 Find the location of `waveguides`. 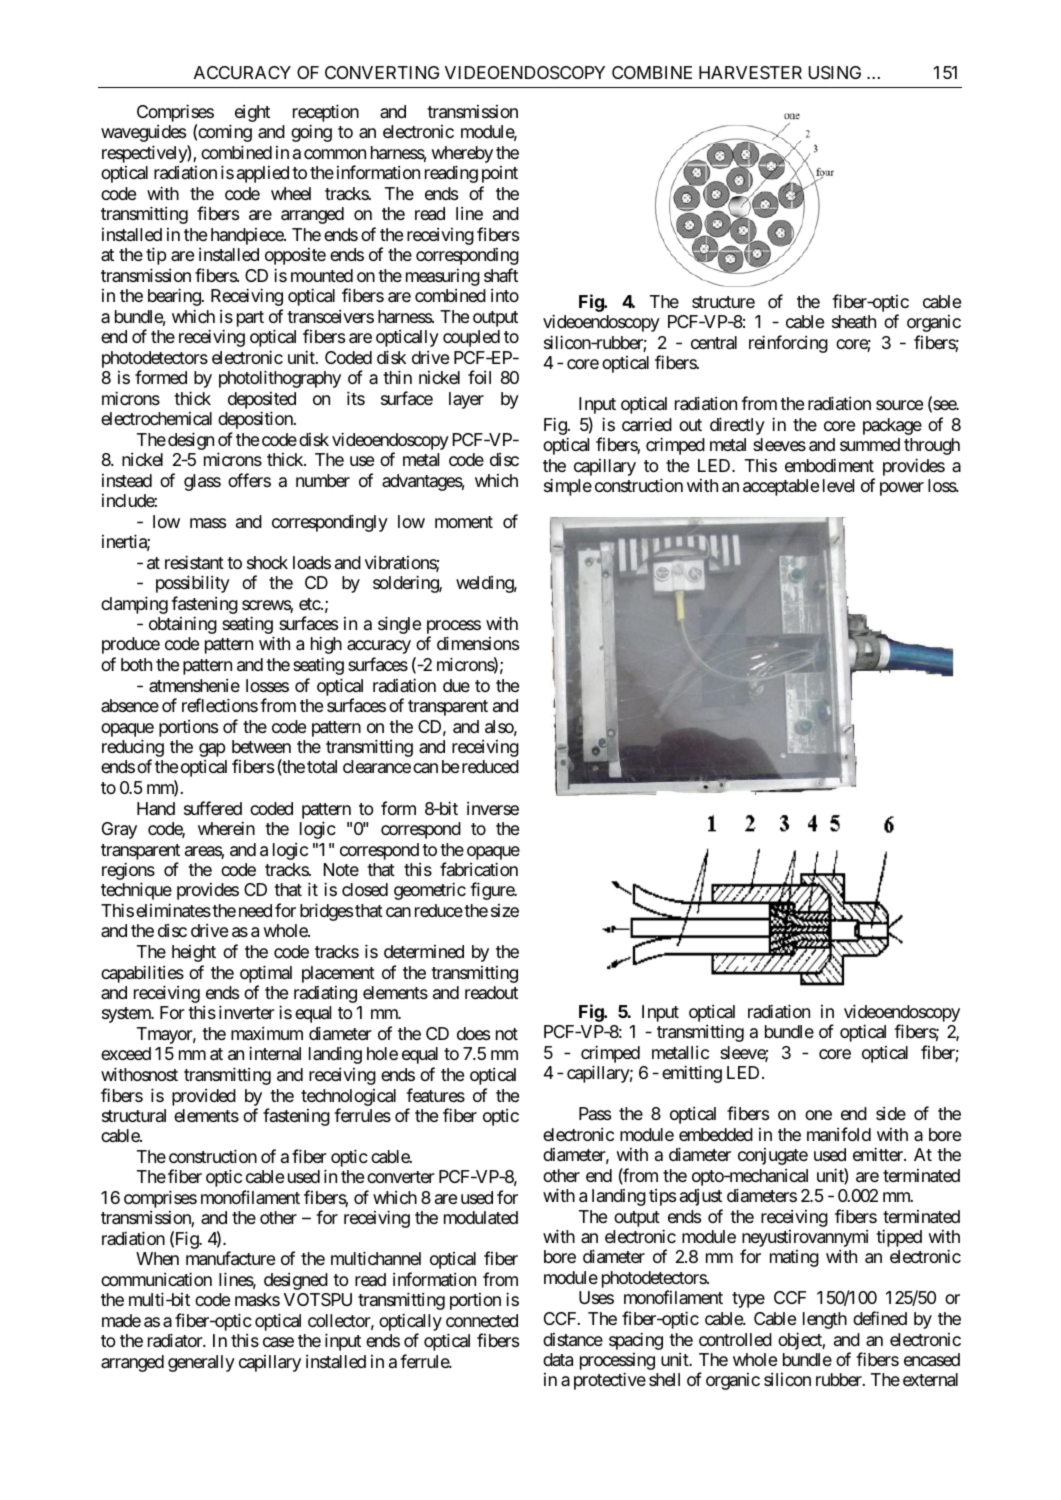

waveguides is located at coordinates (143, 133).
